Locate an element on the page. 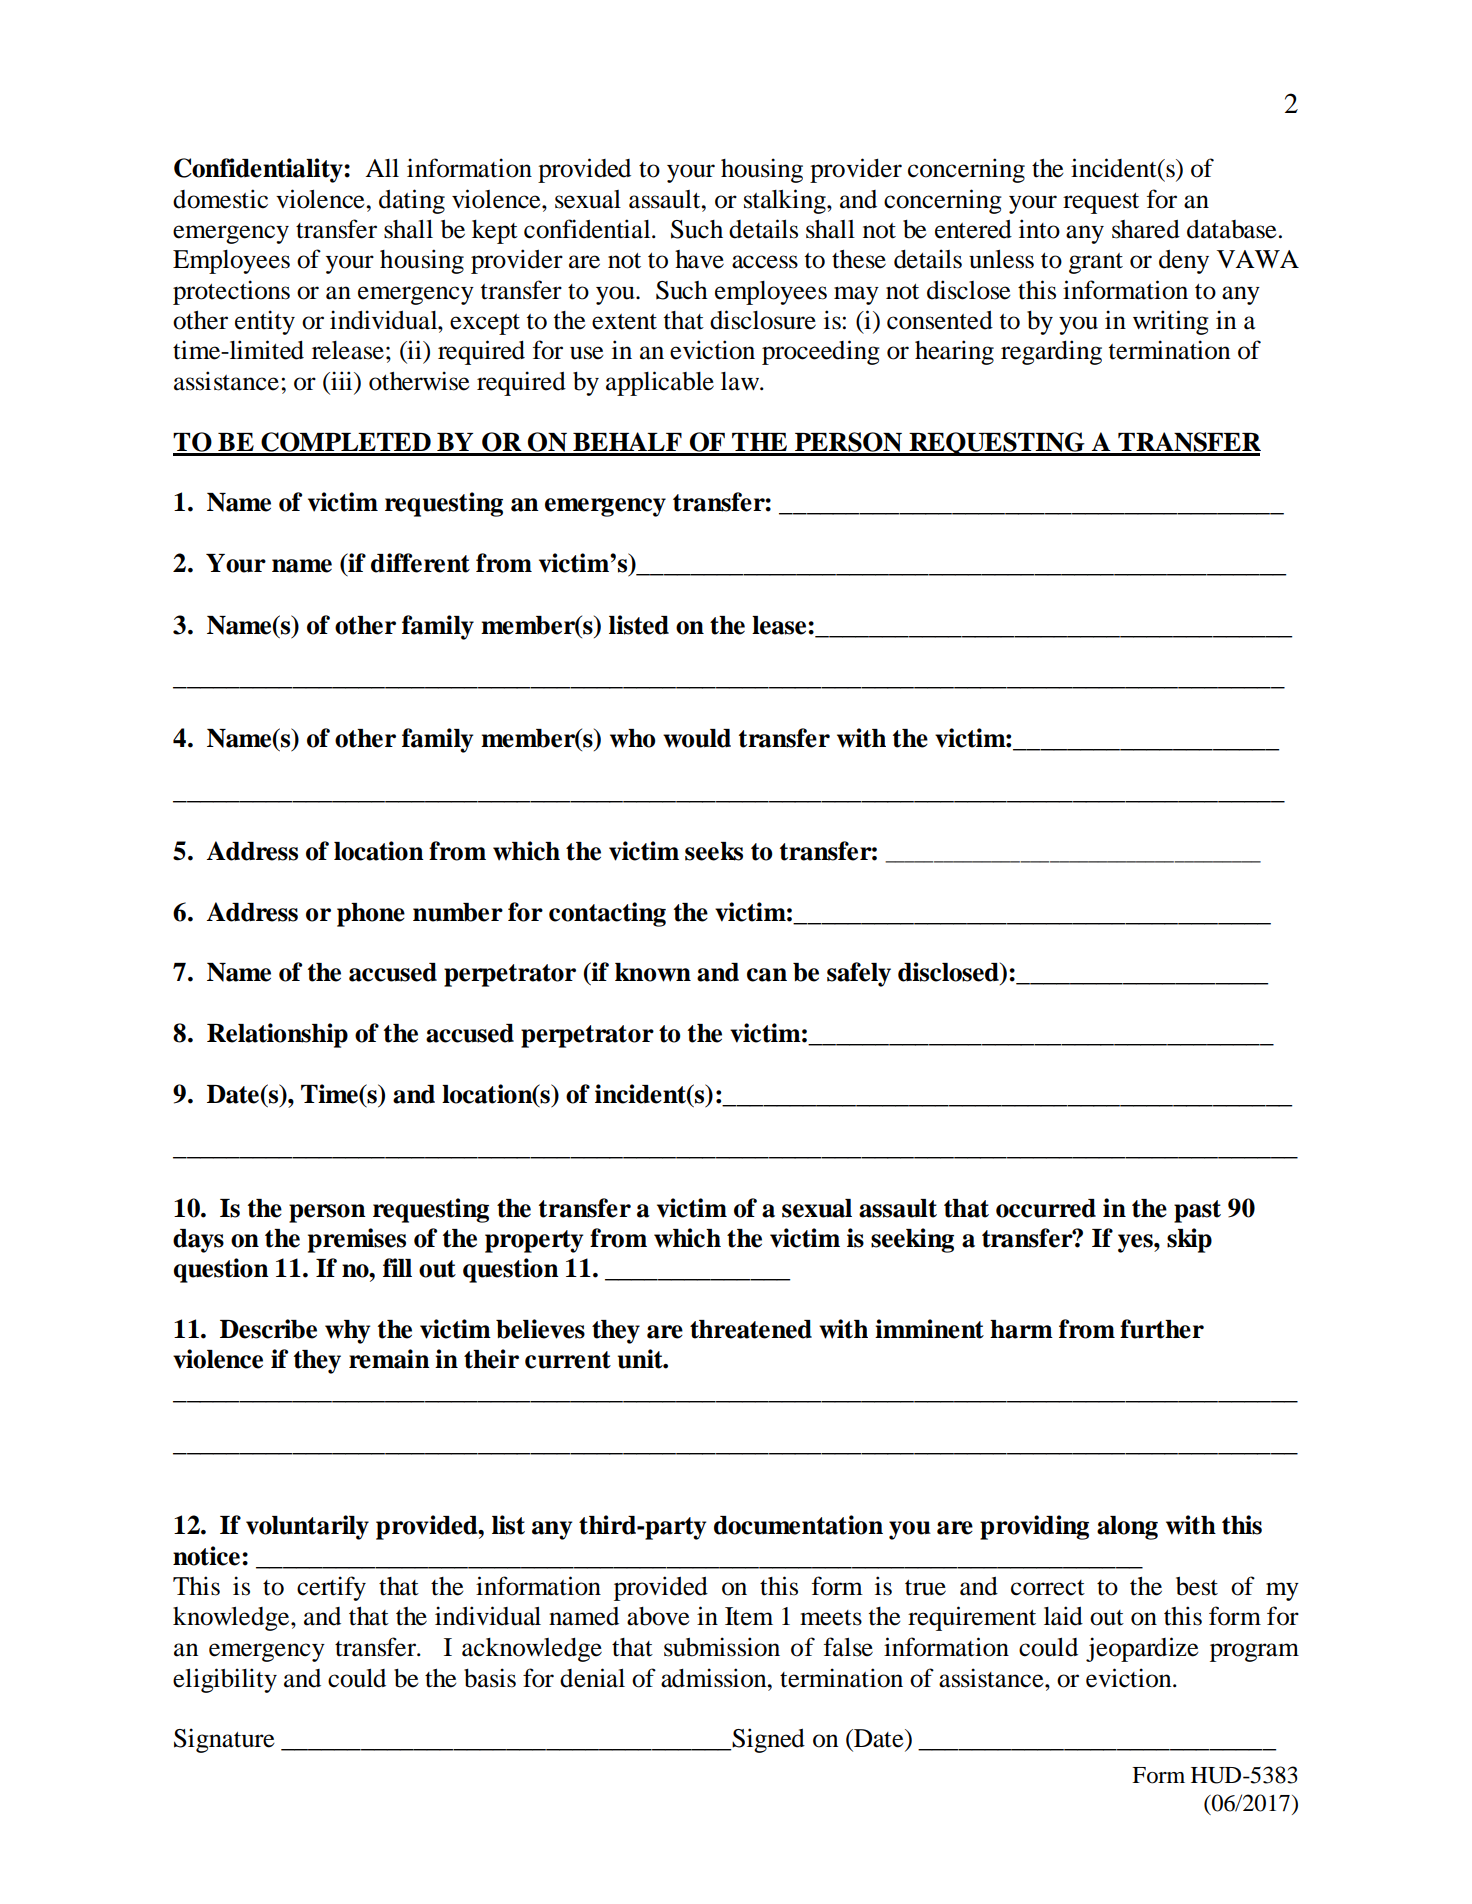 The height and width of the document is (1904, 1472). would is located at coordinates (697, 738).
